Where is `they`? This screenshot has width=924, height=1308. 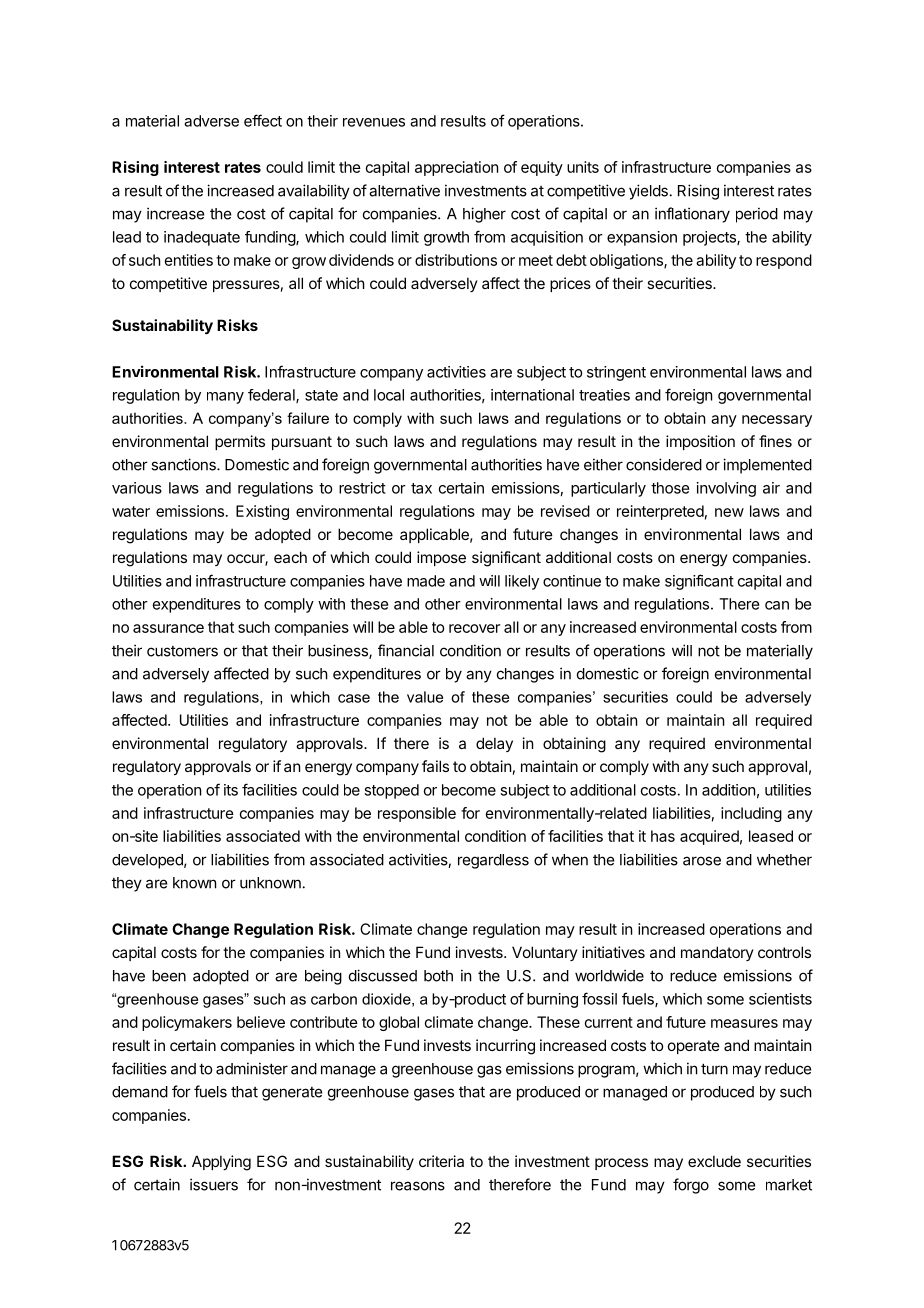
they is located at coordinates (127, 884).
